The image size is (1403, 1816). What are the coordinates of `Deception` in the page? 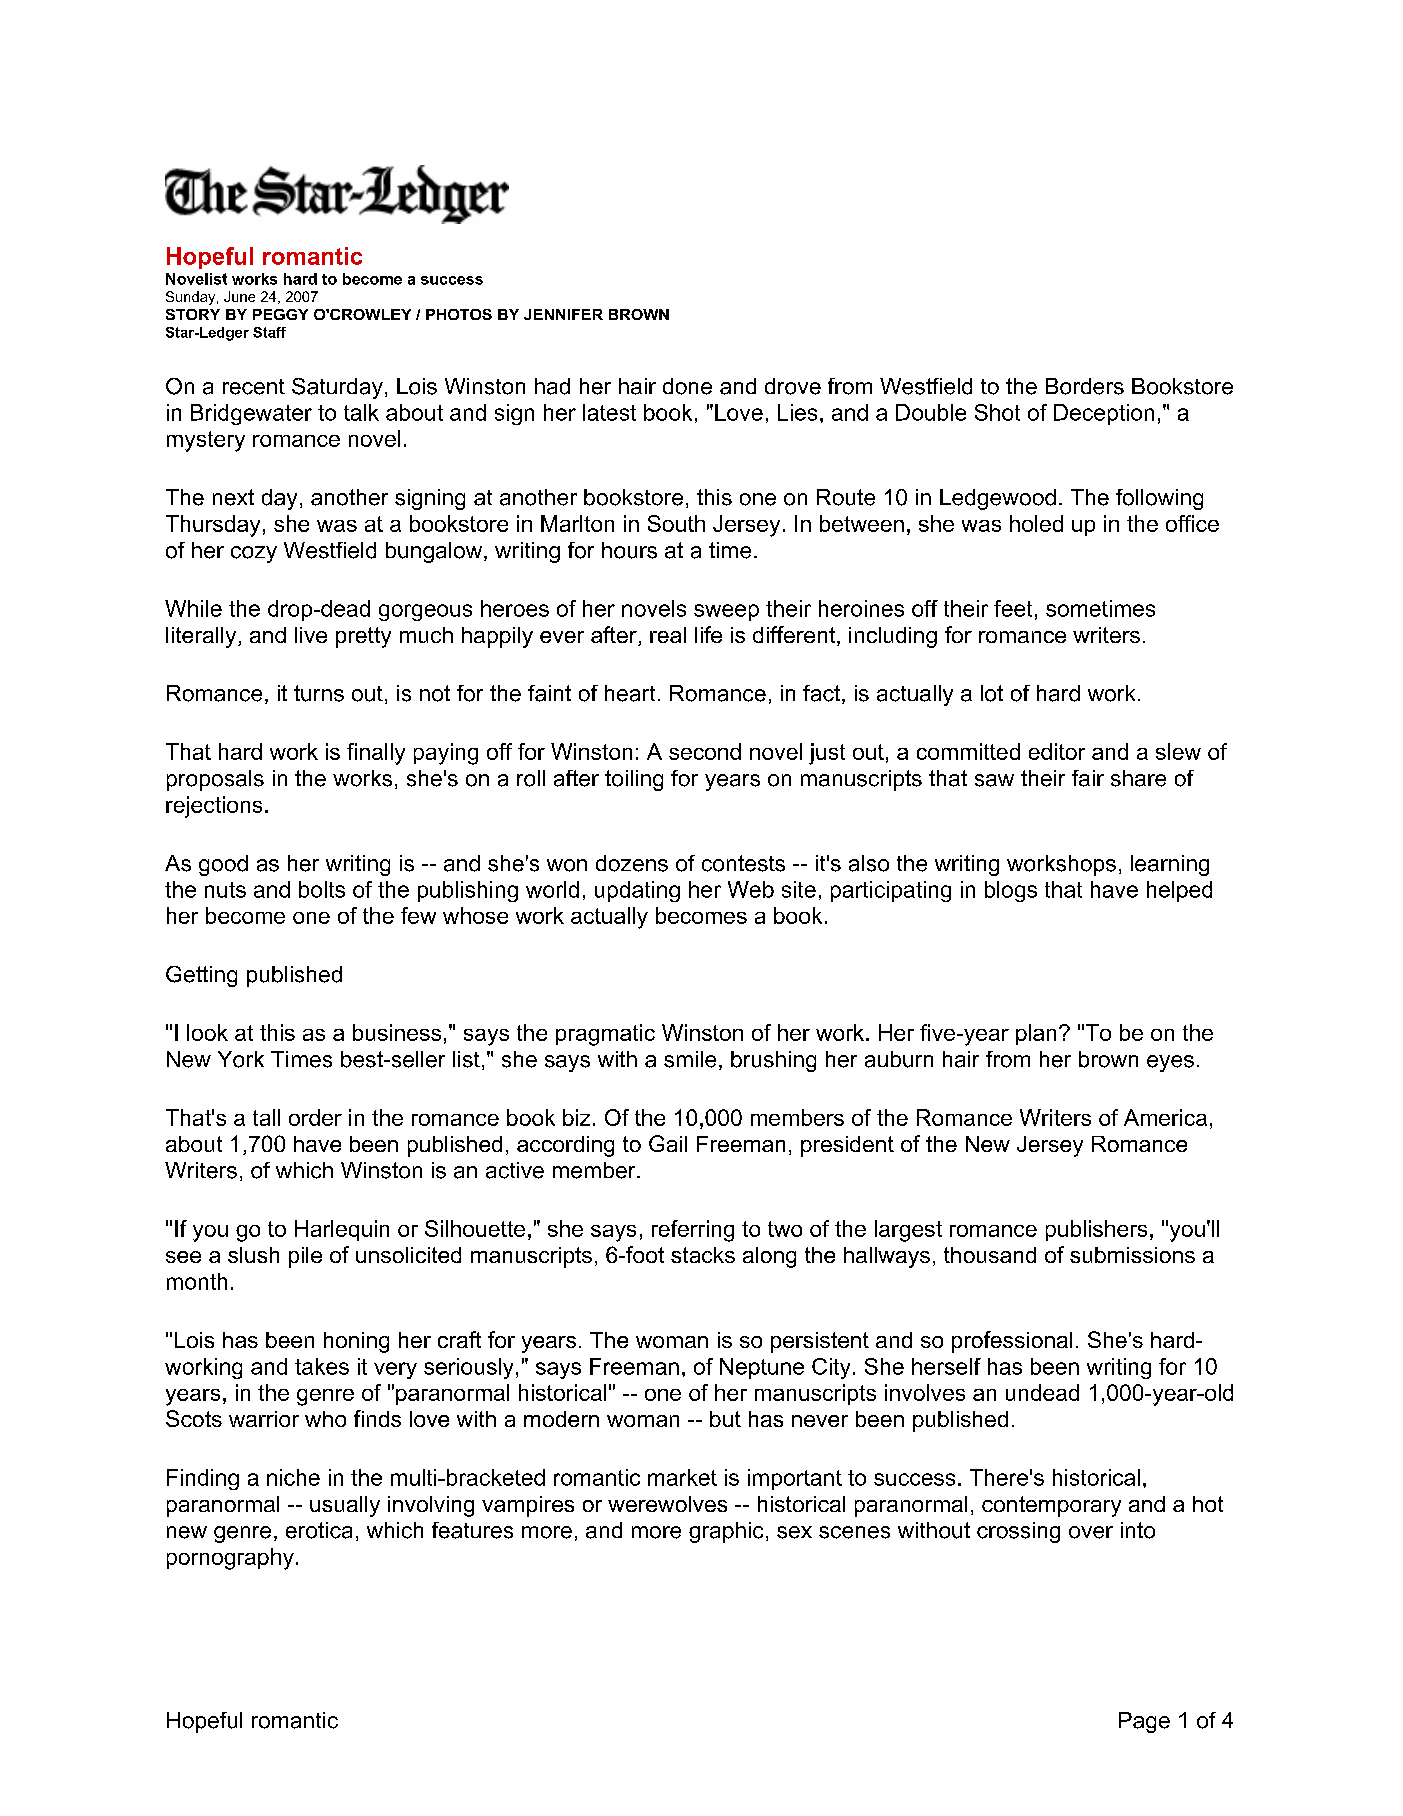 It's located at (1104, 414).
